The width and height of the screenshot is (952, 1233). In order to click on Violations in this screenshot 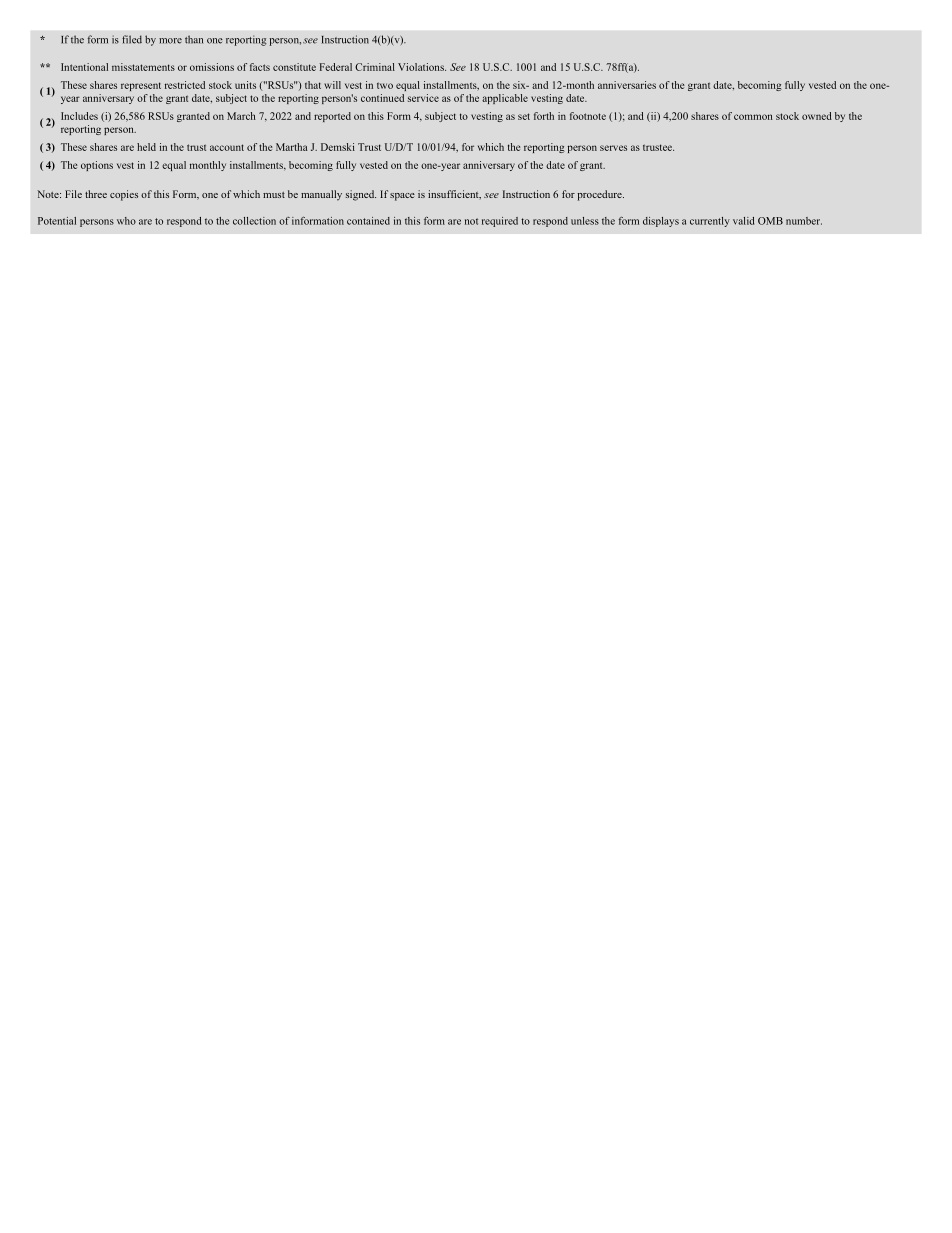, I will do `click(422, 67)`.
